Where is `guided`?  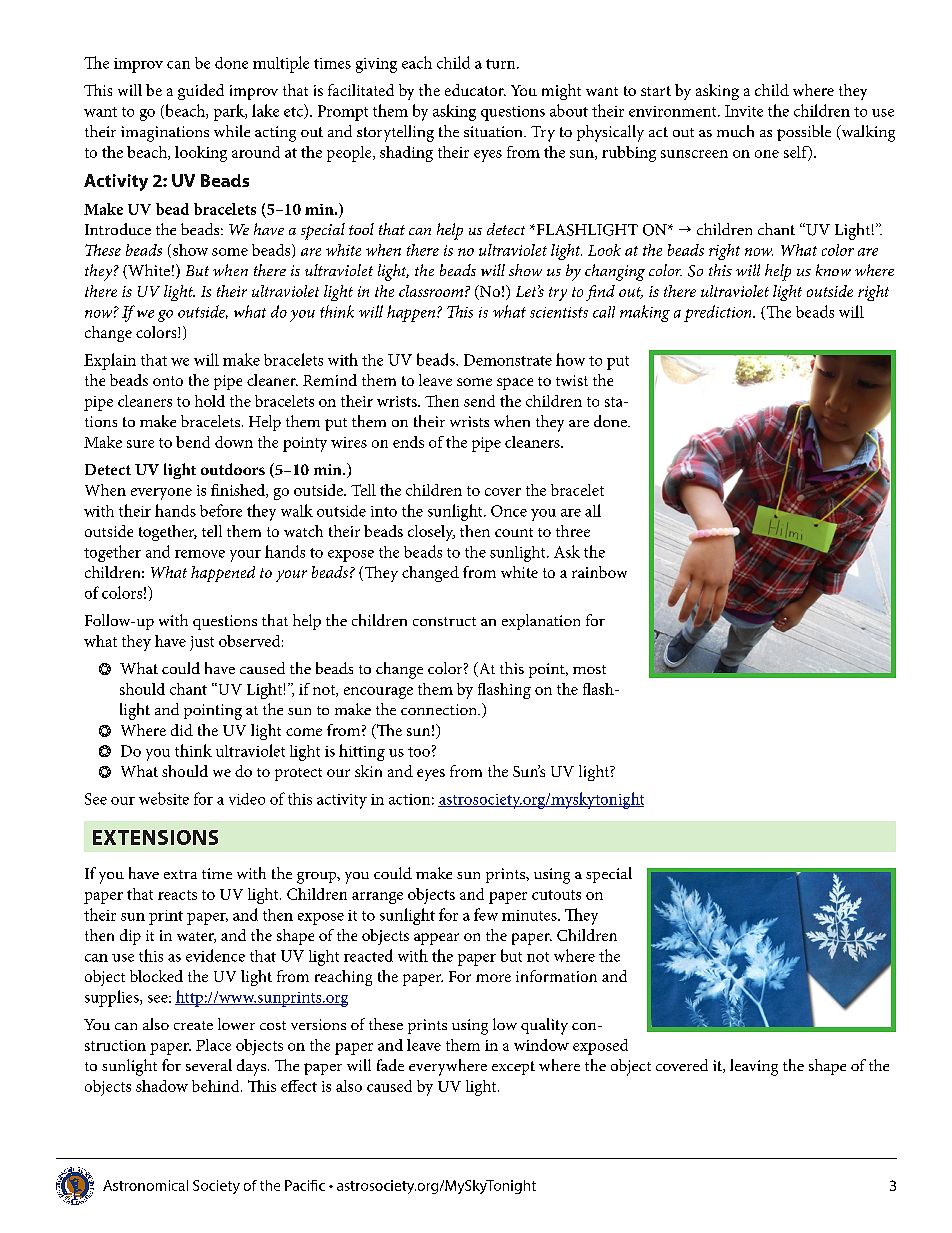 guided is located at coordinates (201, 92).
